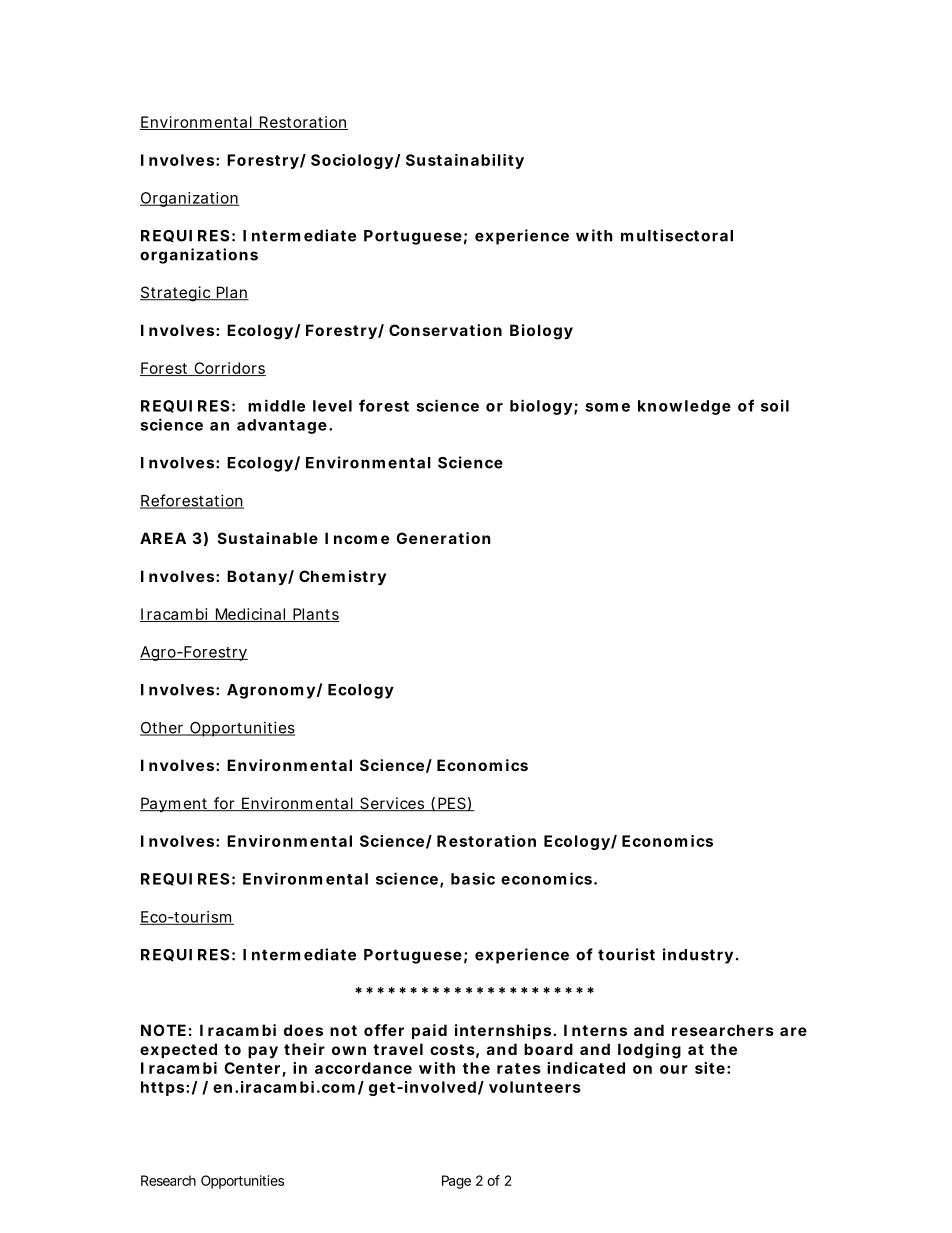 The image size is (952, 1233). What do you see at coordinates (429, 1031) in the document?
I see `paid` at bounding box center [429, 1031].
